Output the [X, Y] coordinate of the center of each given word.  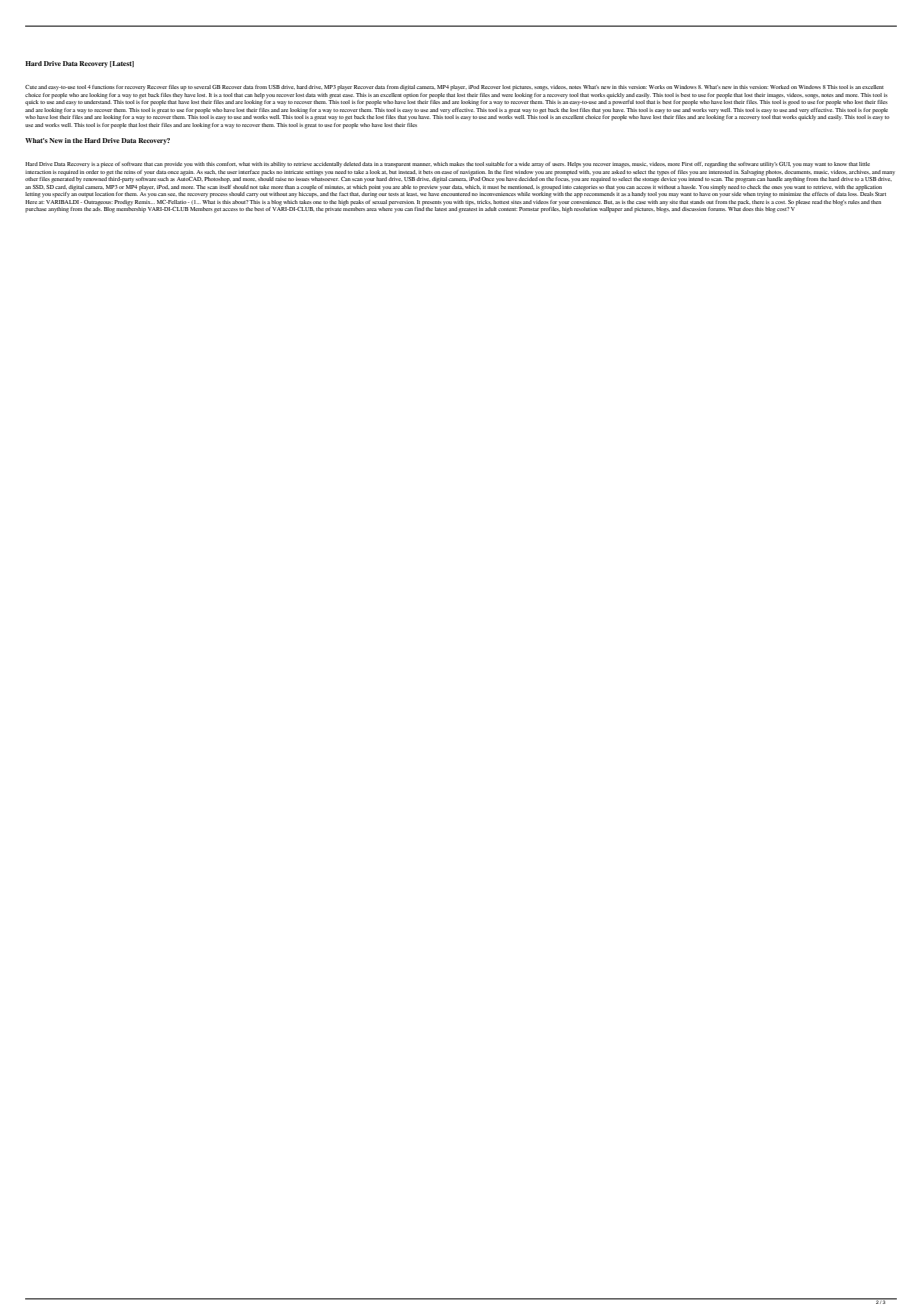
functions [103, 87]
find [419, 208]
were [507, 95]
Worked [779, 87]
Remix [144, 202]
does [748, 209]
